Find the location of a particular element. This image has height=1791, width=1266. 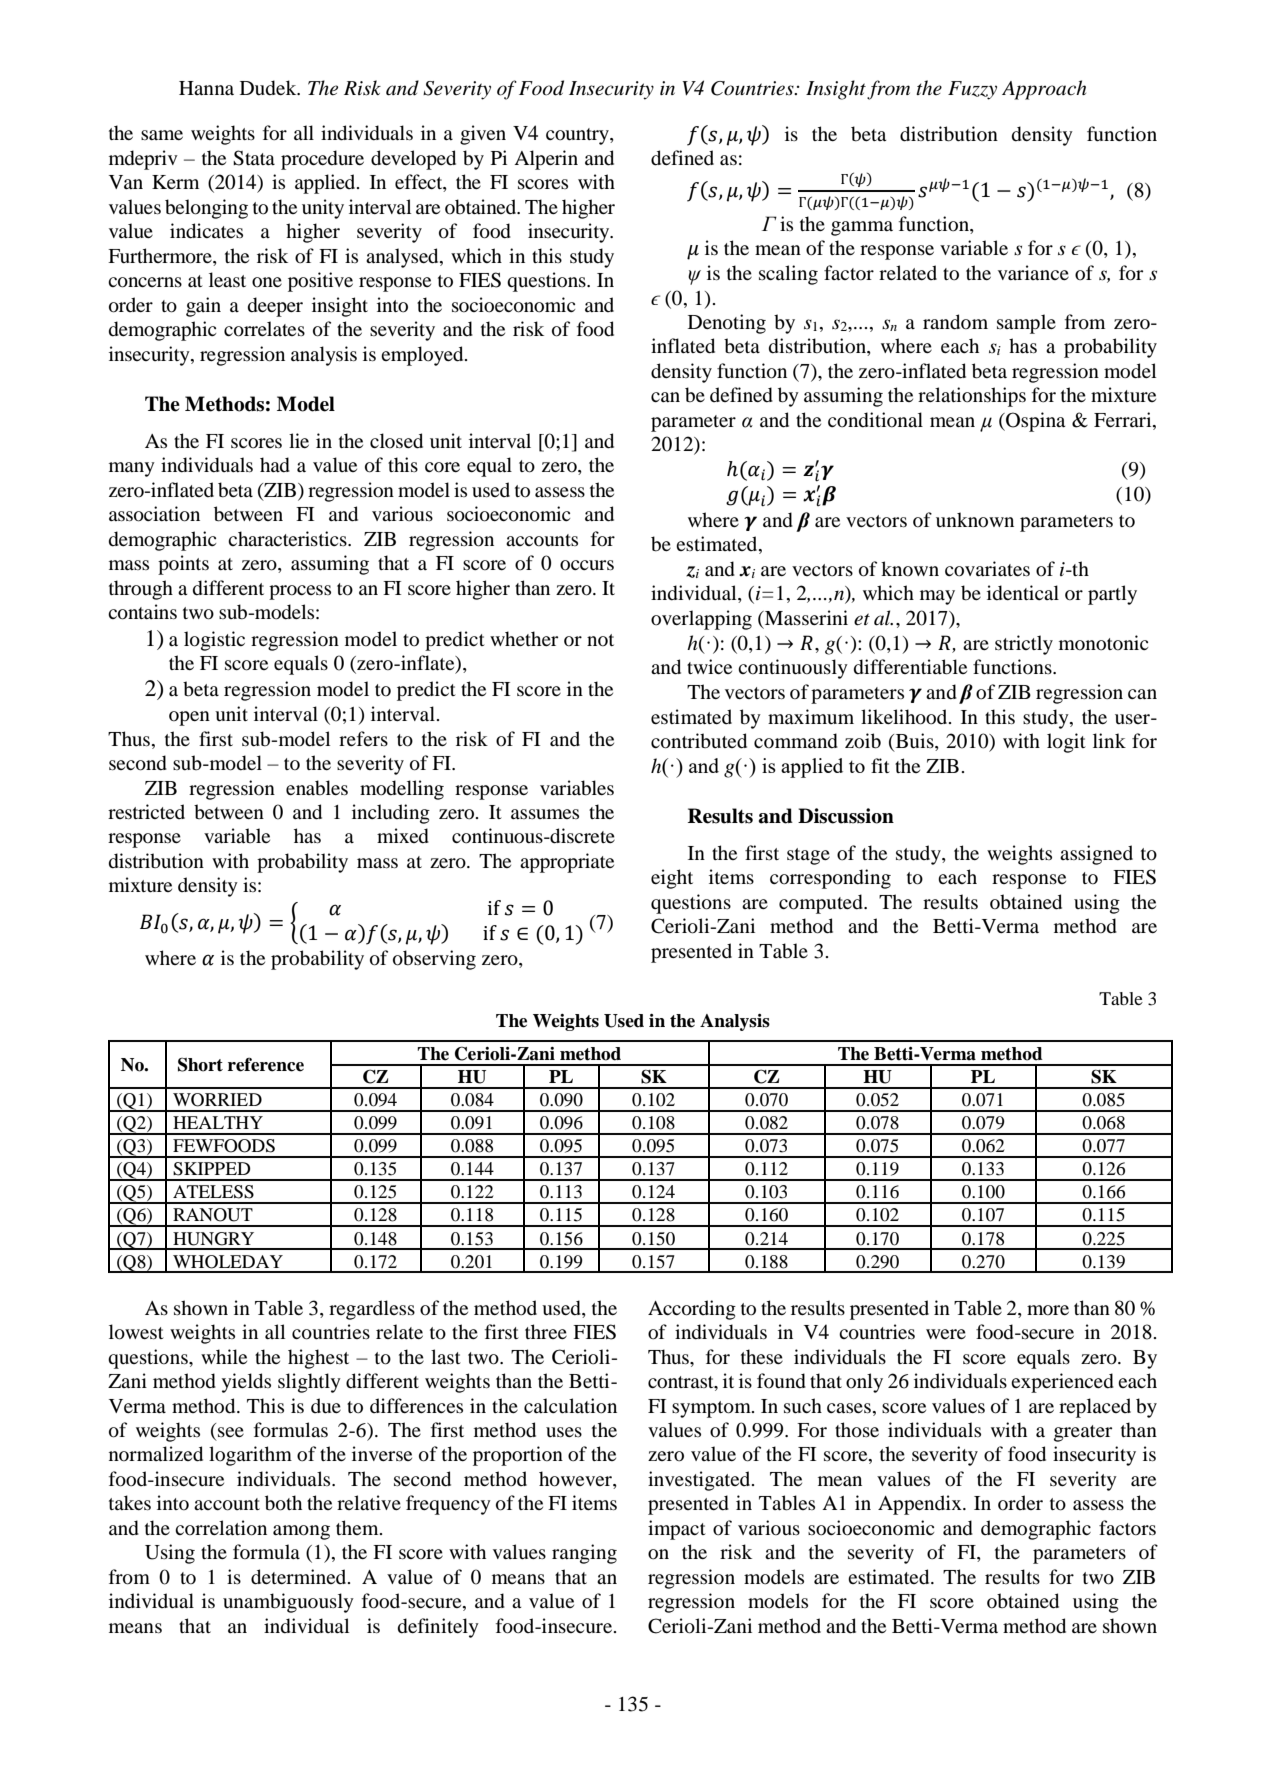

country is located at coordinates (578, 136).
